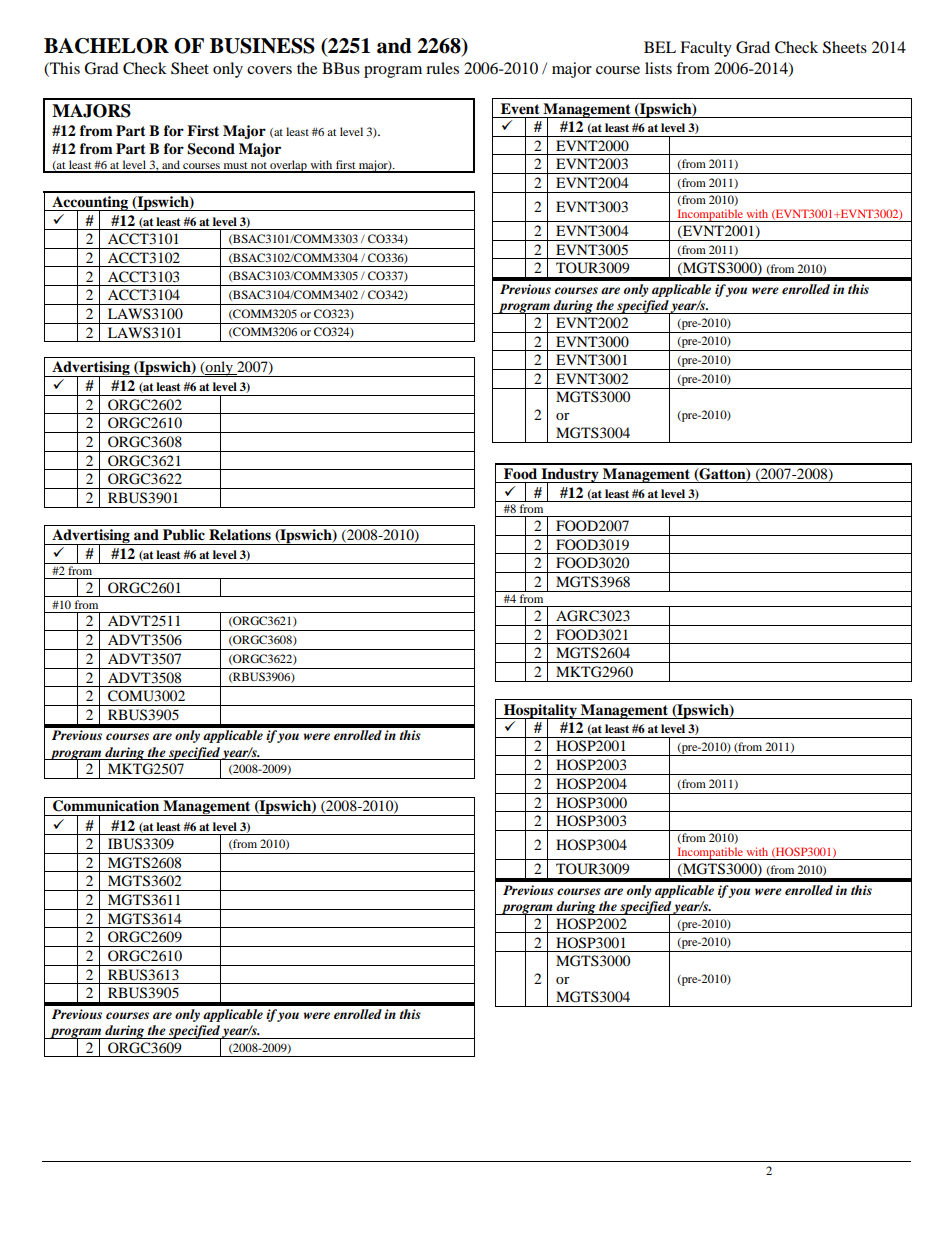 The width and height of the screenshot is (952, 1233). Describe the element at coordinates (660, 47) in the screenshot. I see `BEL` at that location.
